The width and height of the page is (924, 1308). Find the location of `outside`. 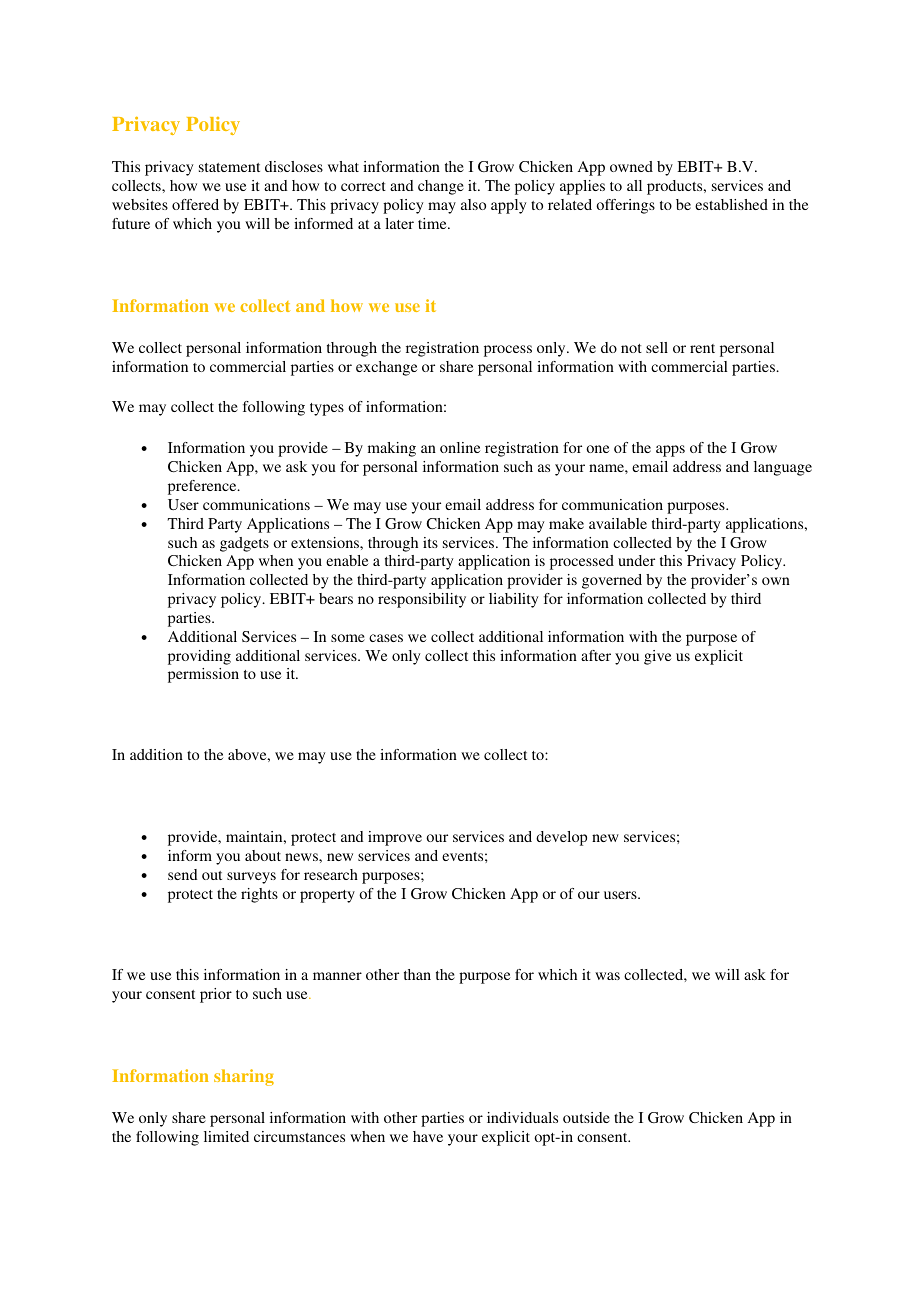

outside is located at coordinates (586, 1117).
